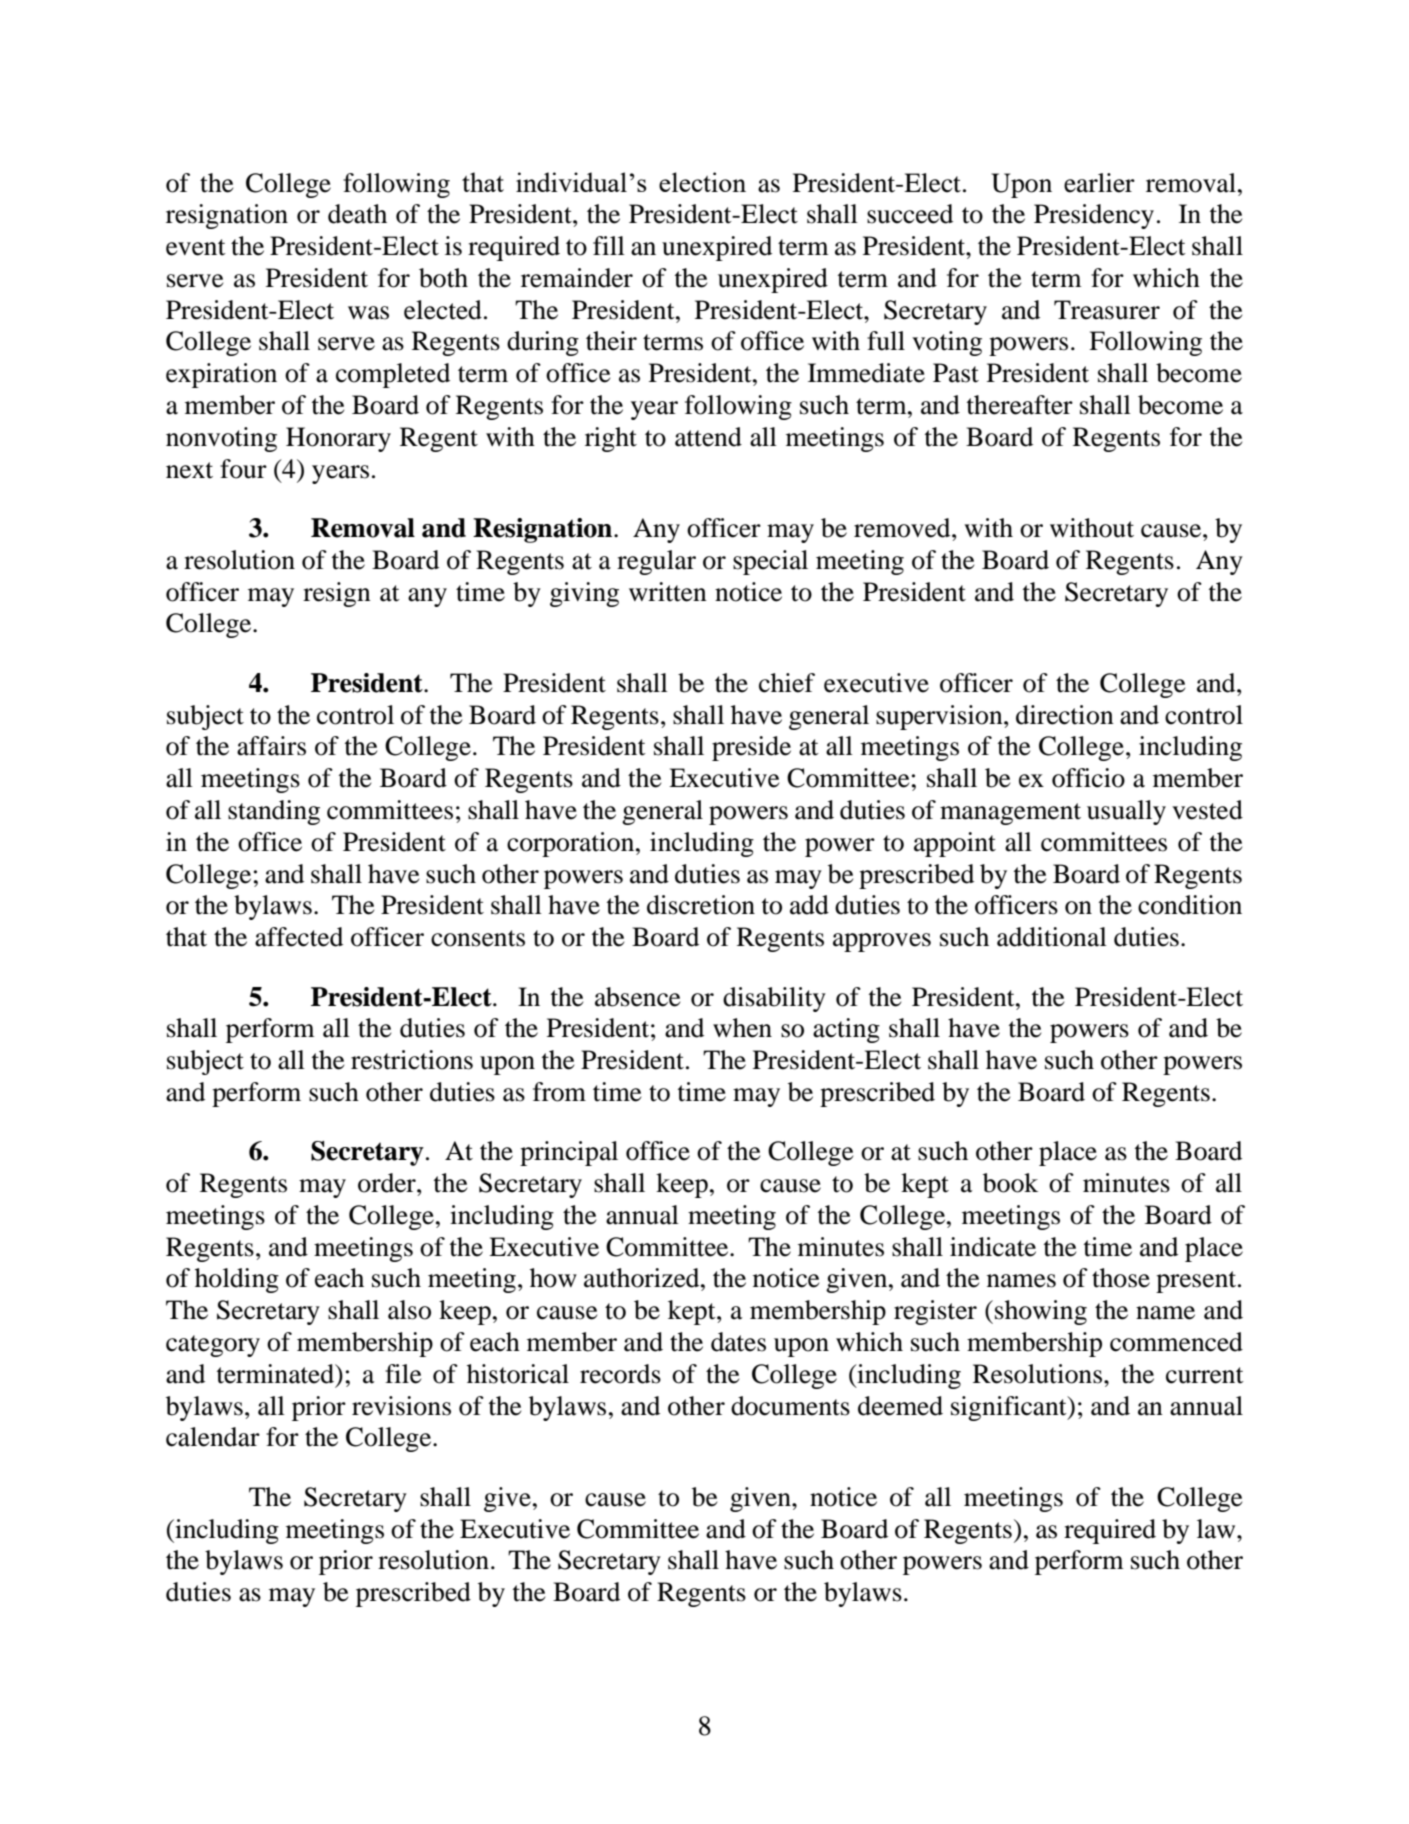  What do you see at coordinates (403, 1374) in the document?
I see `file` at bounding box center [403, 1374].
